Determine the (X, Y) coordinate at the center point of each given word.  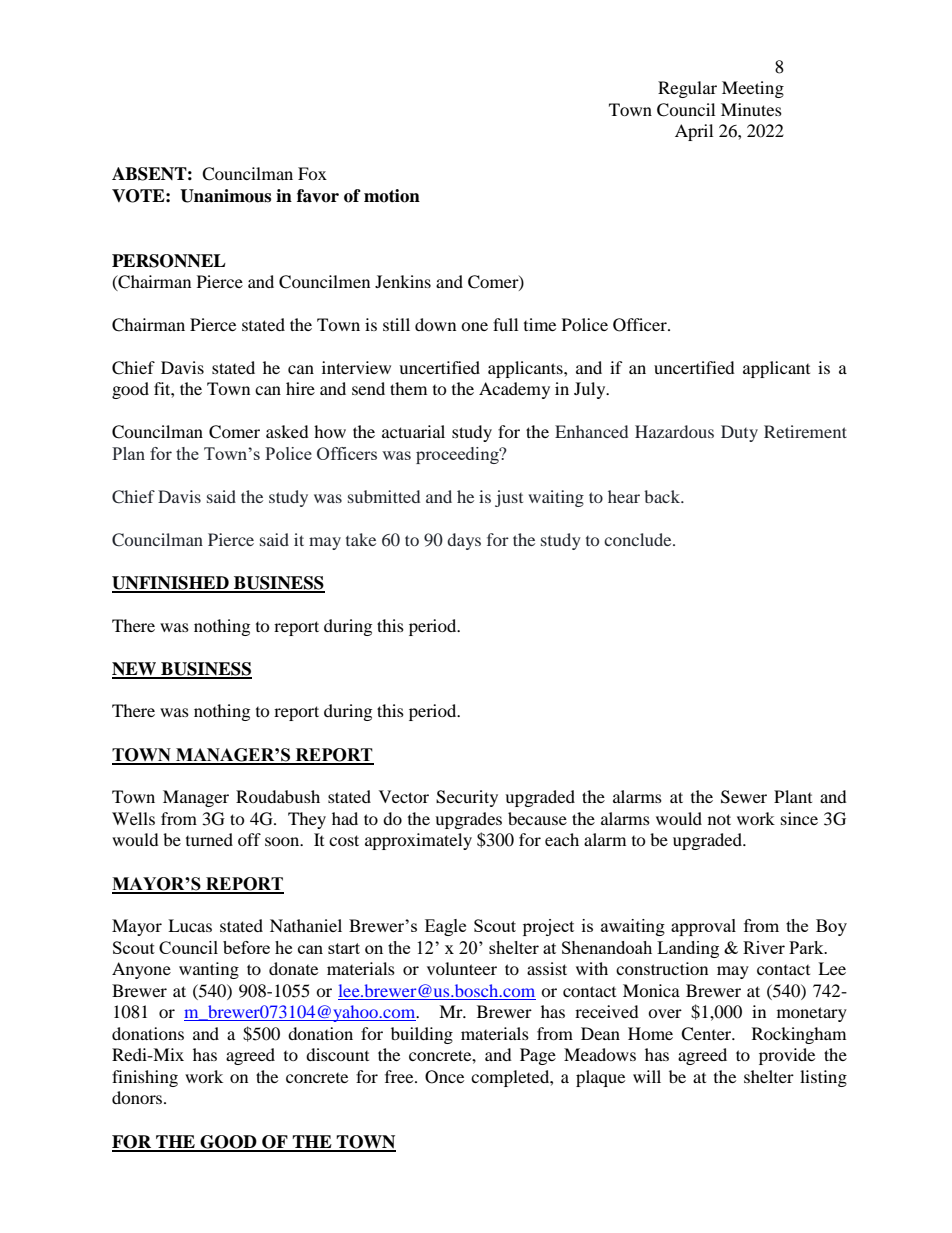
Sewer (744, 797)
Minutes (751, 109)
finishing (145, 1078)
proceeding (458, 455)
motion (392, 196)
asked (287, 431)
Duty (739, 433)
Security (467, 798)
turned (209, 839)
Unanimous (225, 196)
